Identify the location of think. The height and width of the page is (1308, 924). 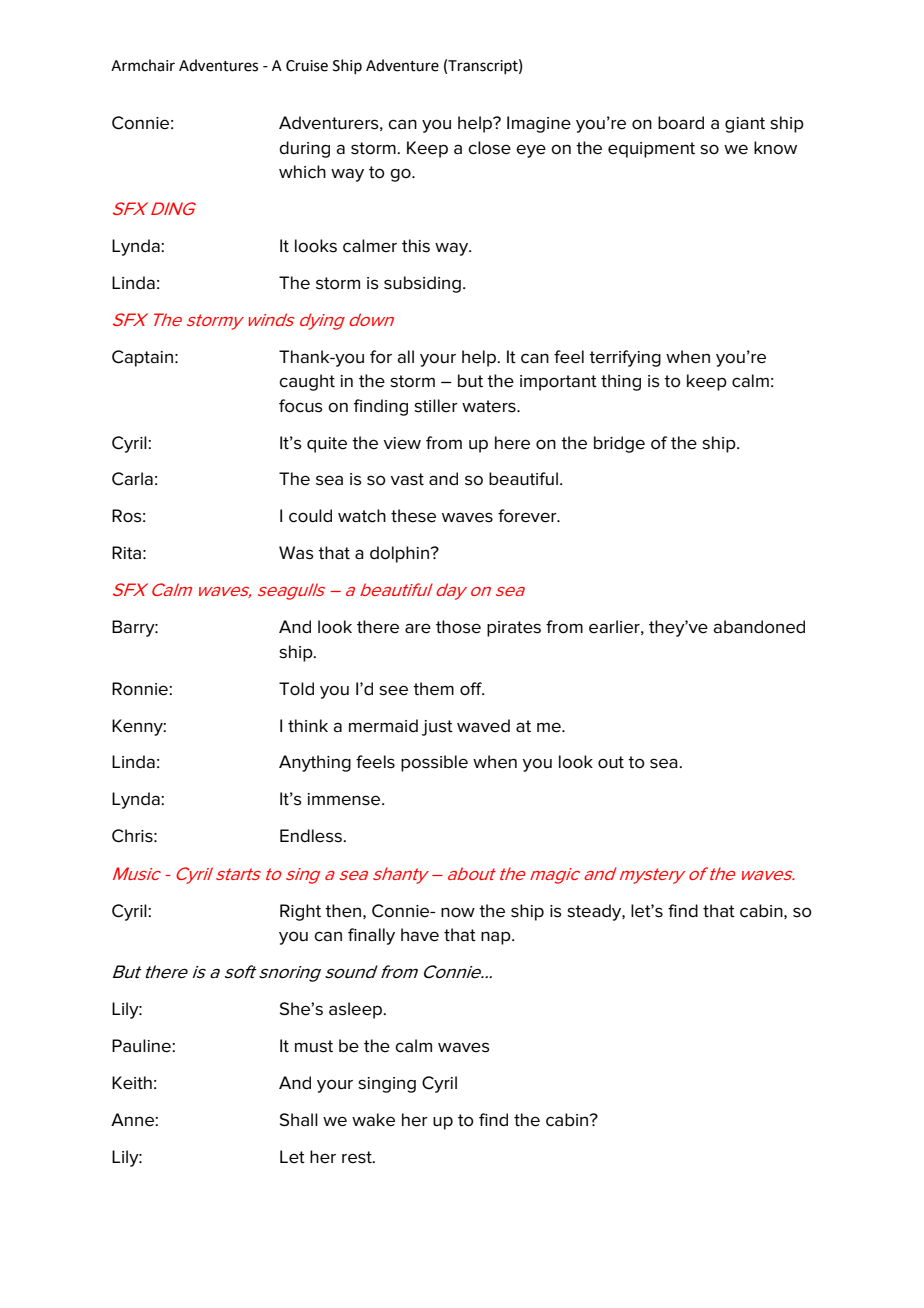
(308, 725).
